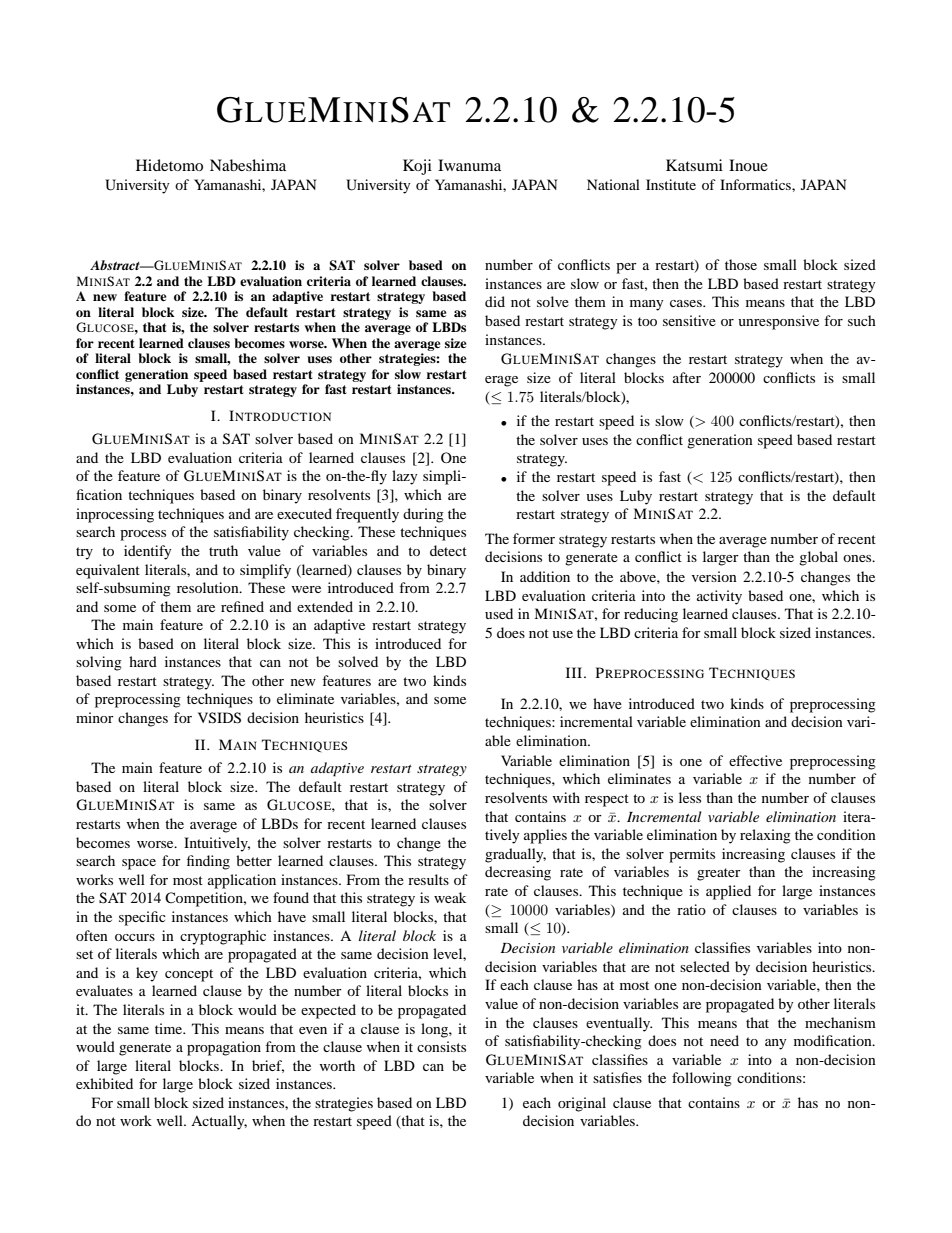 The width and height of the screenshot is (952, 1233). What do you see at coordinates (748, 165) in the screenshot?
I see `Inoue` at bounding box center [748, 165].
